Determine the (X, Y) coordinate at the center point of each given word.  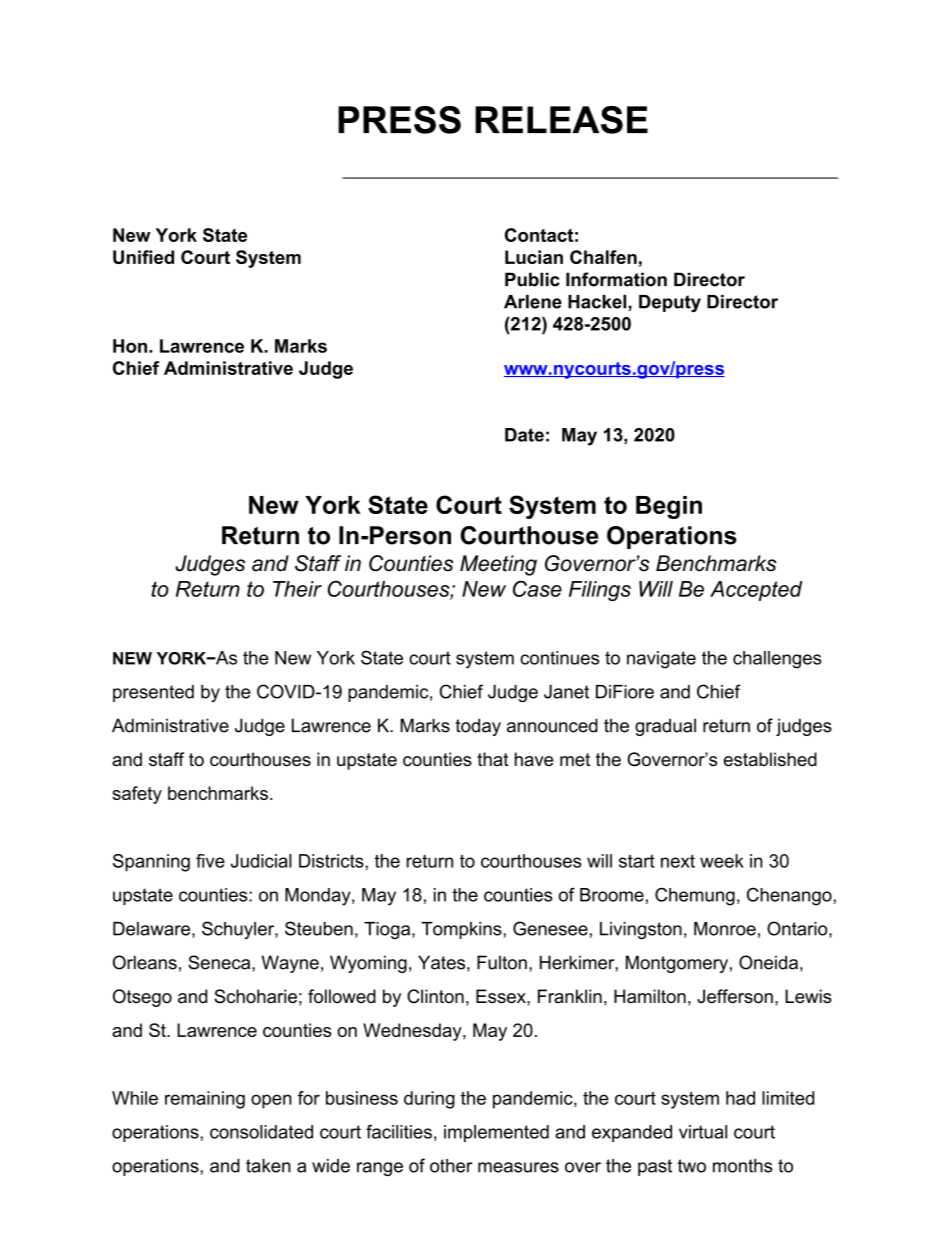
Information (616, 279)
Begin (669, 507)
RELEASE (561, 120)
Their (297, 589)
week (722, 861)
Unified (143, 257)
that (493, 759)
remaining (205, 1100)
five (210, 861)
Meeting (498, 565)
